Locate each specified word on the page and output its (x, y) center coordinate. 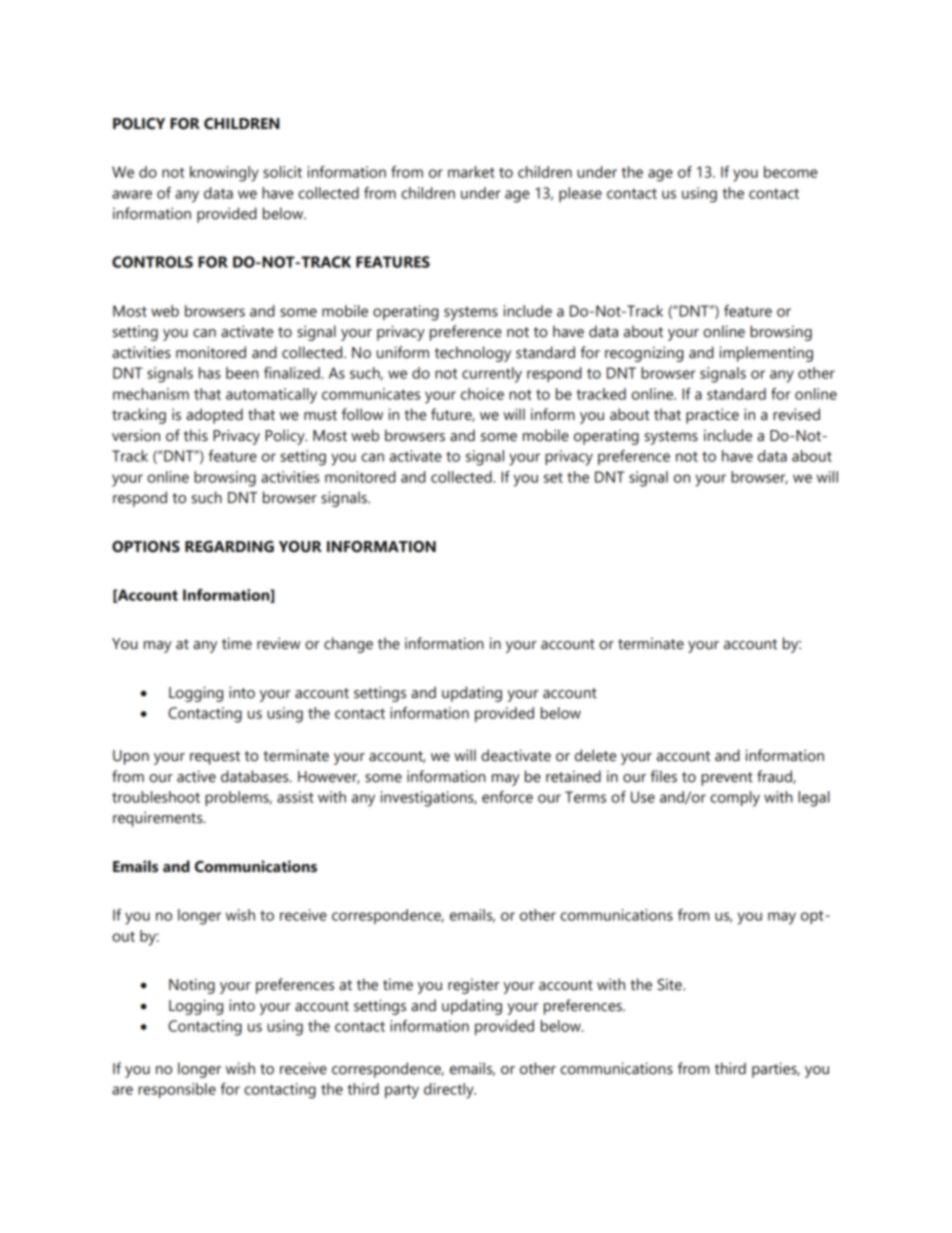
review (278, 643)
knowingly (224, 174)
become (790, 172)
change (348, 645)
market (471, 172)
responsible (177, 1090)
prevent (727, 779)
